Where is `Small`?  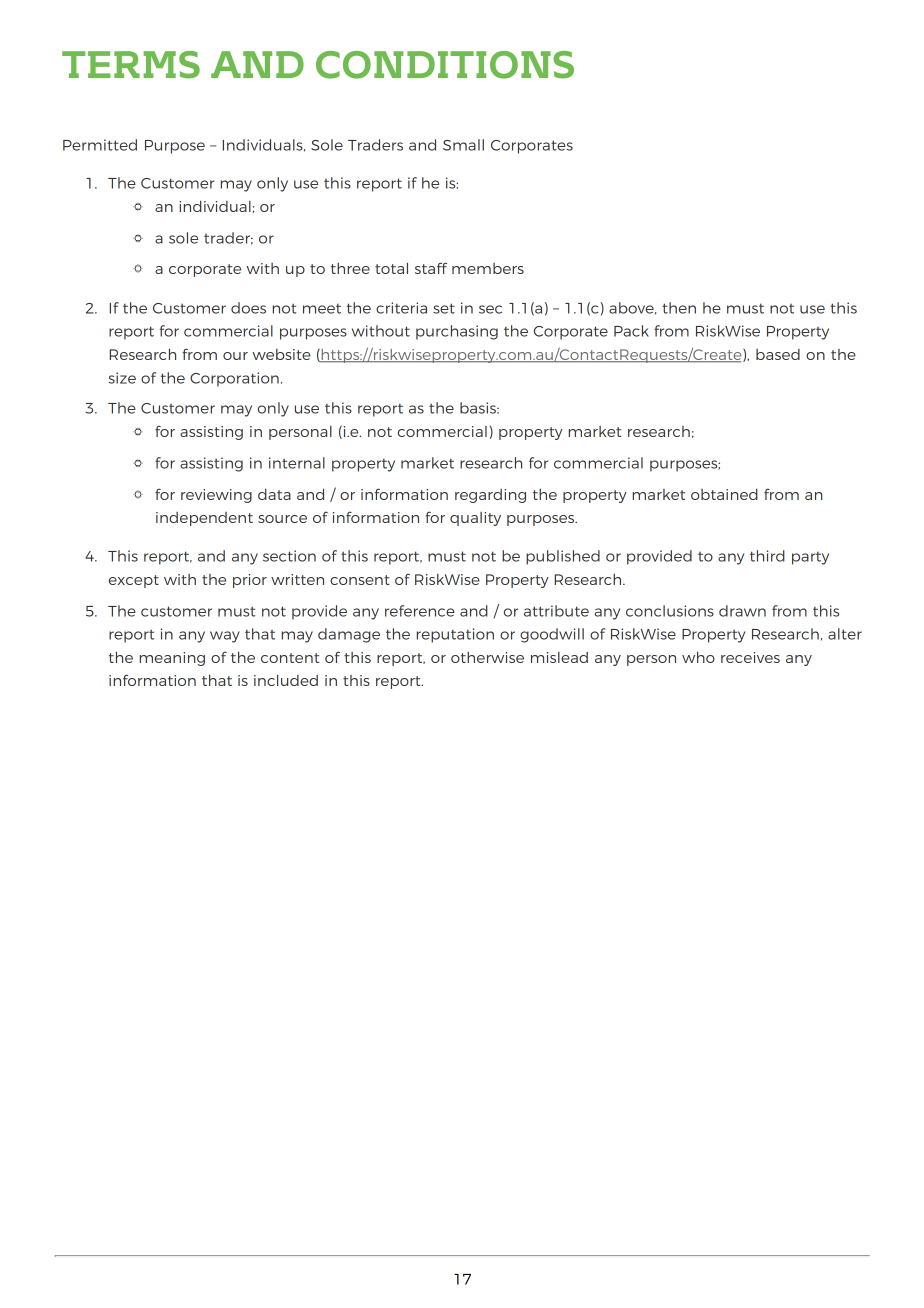
Small is located at coordinates (463, 145).
